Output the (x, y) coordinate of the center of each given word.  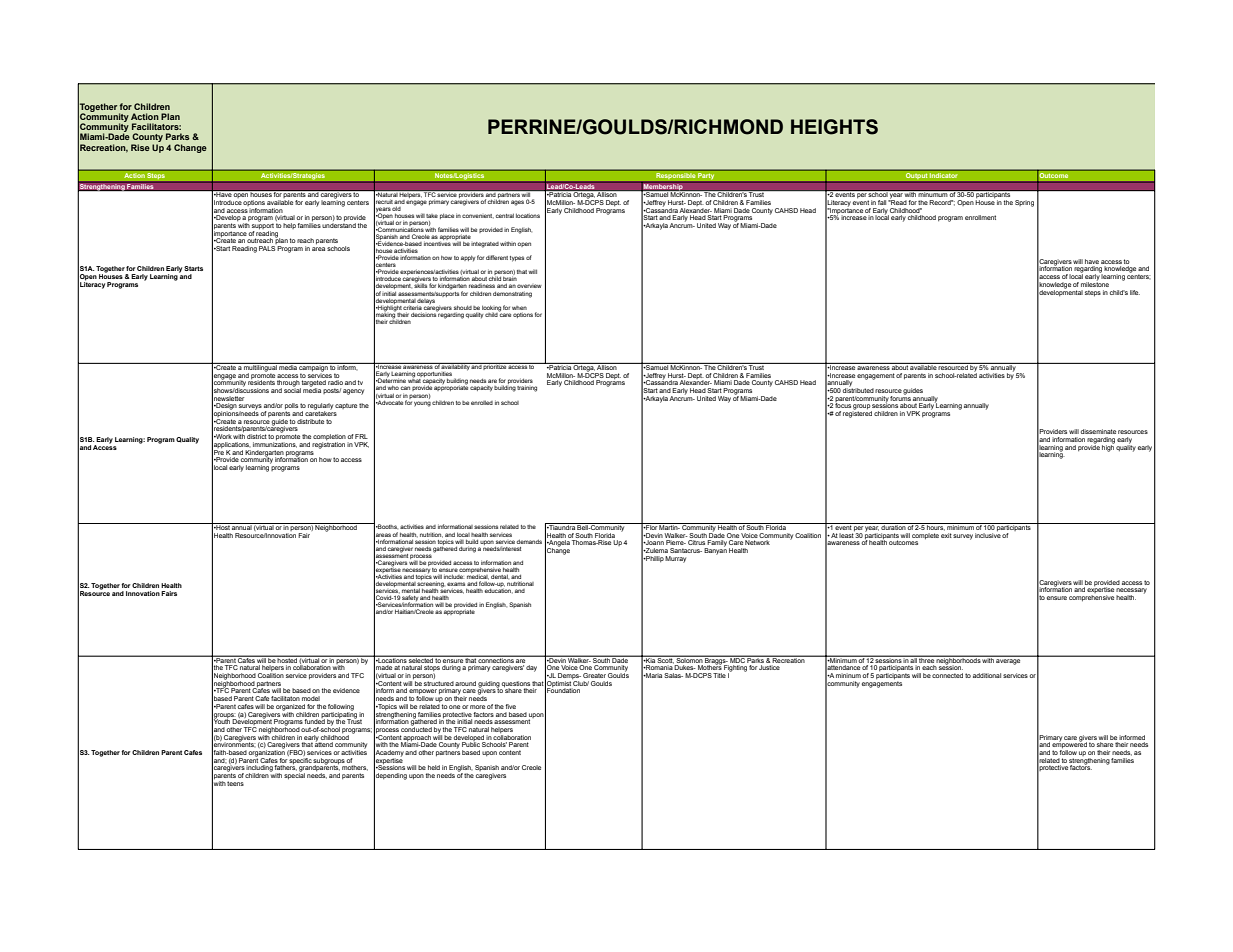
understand (339, 224)
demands (529, 541)
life (1135, 292)
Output (916, 176)
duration (893, 526)
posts (332, 391)
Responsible (676, 176)
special (294, 775)
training (527, 388)
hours (935, 527)
